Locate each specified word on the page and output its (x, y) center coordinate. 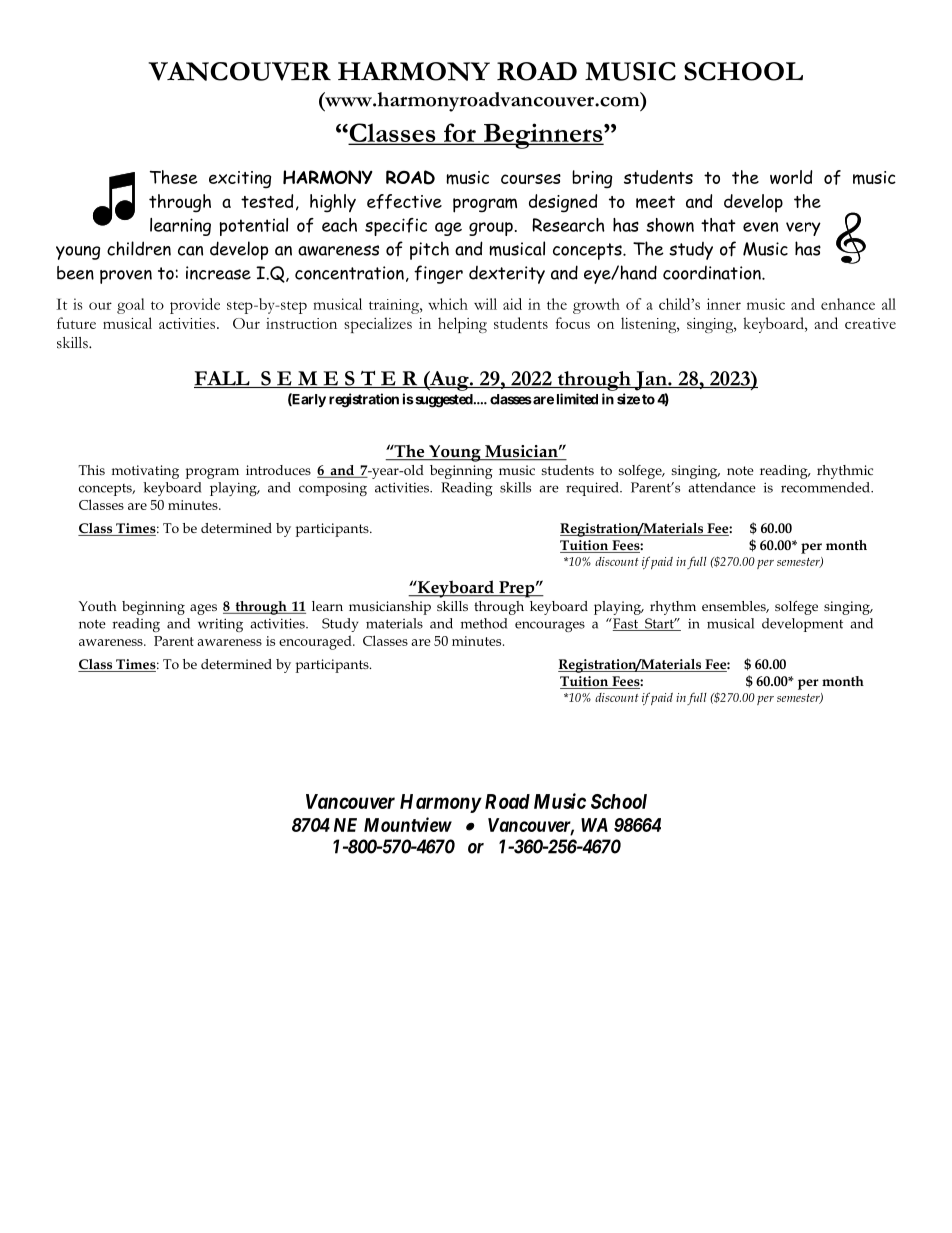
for (460, 133)
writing (220, 625)
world (791, 177)
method (484, 623)
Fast (625, 624)
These (174, 177)
